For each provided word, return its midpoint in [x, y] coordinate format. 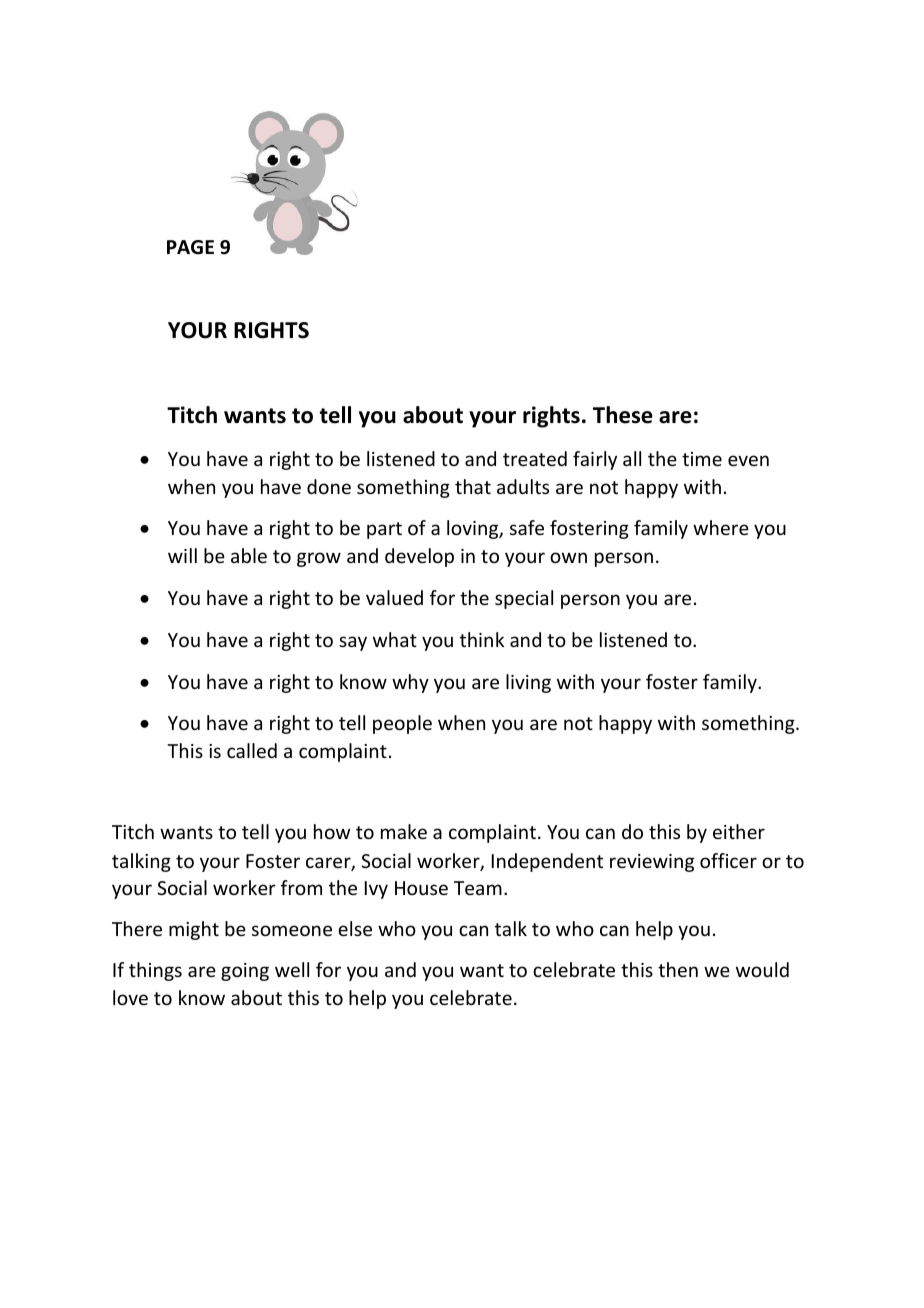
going [245, 972]
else [355, 928]
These [623, 415]
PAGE [190, 247]
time [702, 459]
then [678, 969]
